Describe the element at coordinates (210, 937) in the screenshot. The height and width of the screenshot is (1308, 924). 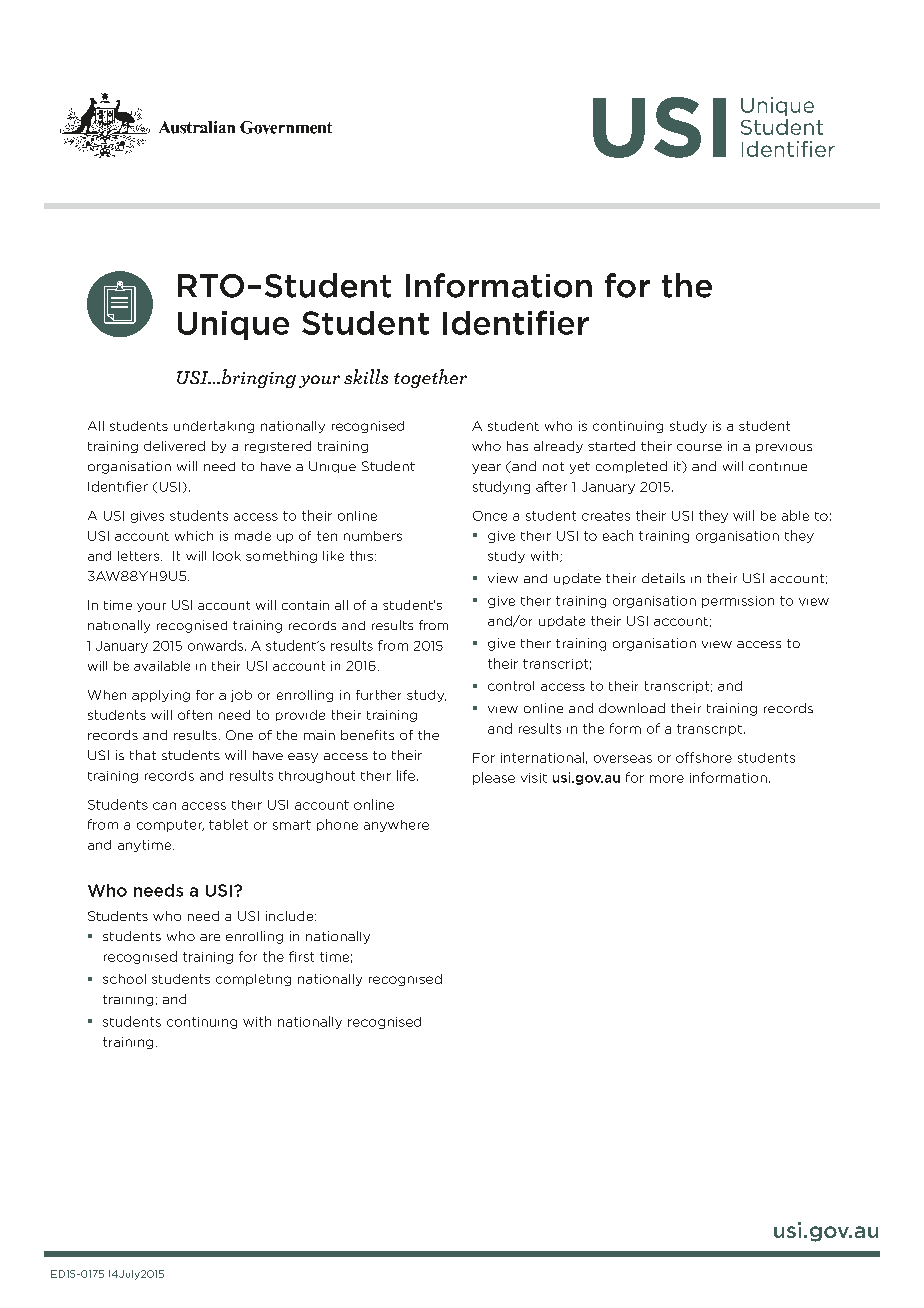
I see `are` at that location.
